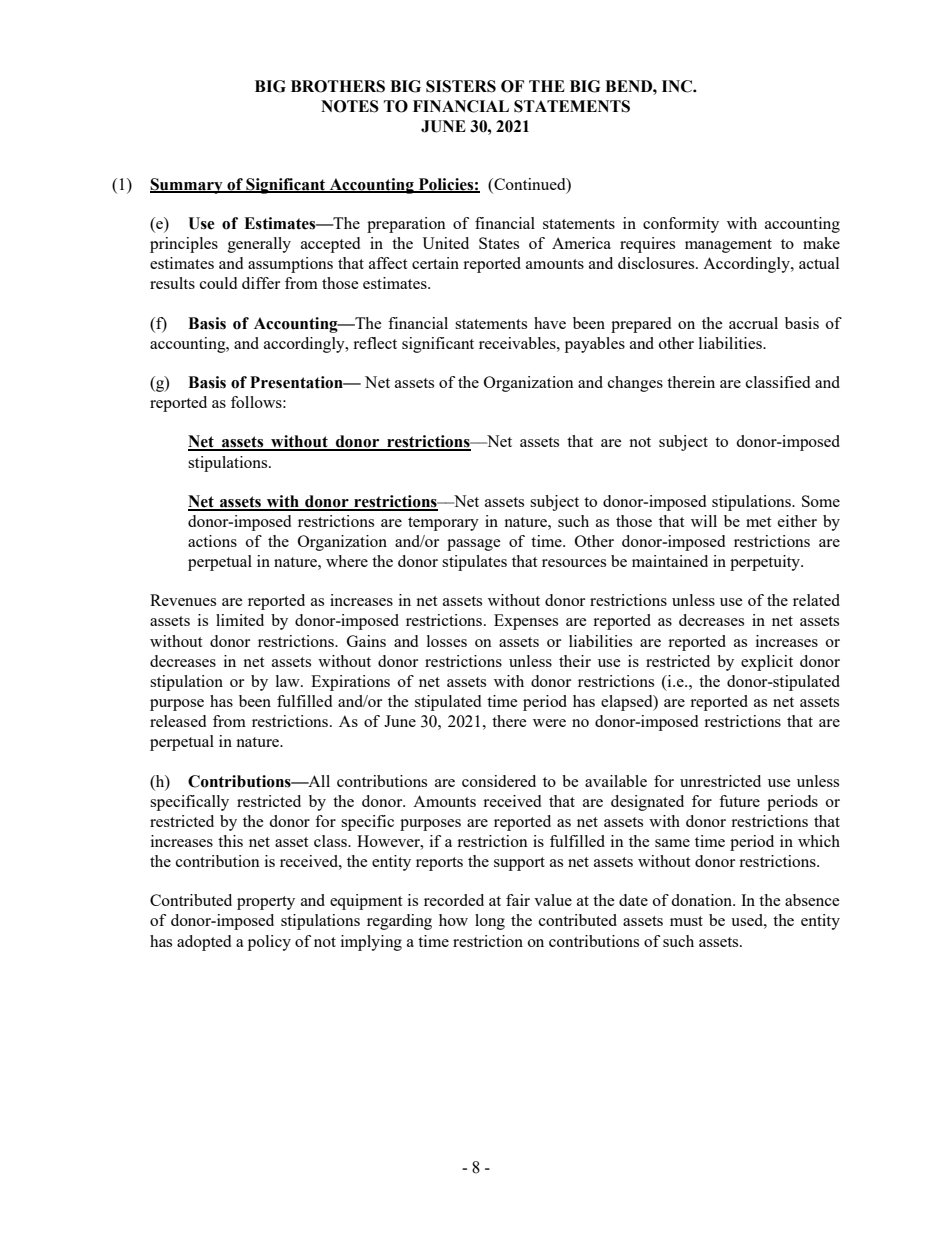  What do you see at coordinates (681, 225) in the screenshot?
I see `conformity` at bounding box center [681, 225].
